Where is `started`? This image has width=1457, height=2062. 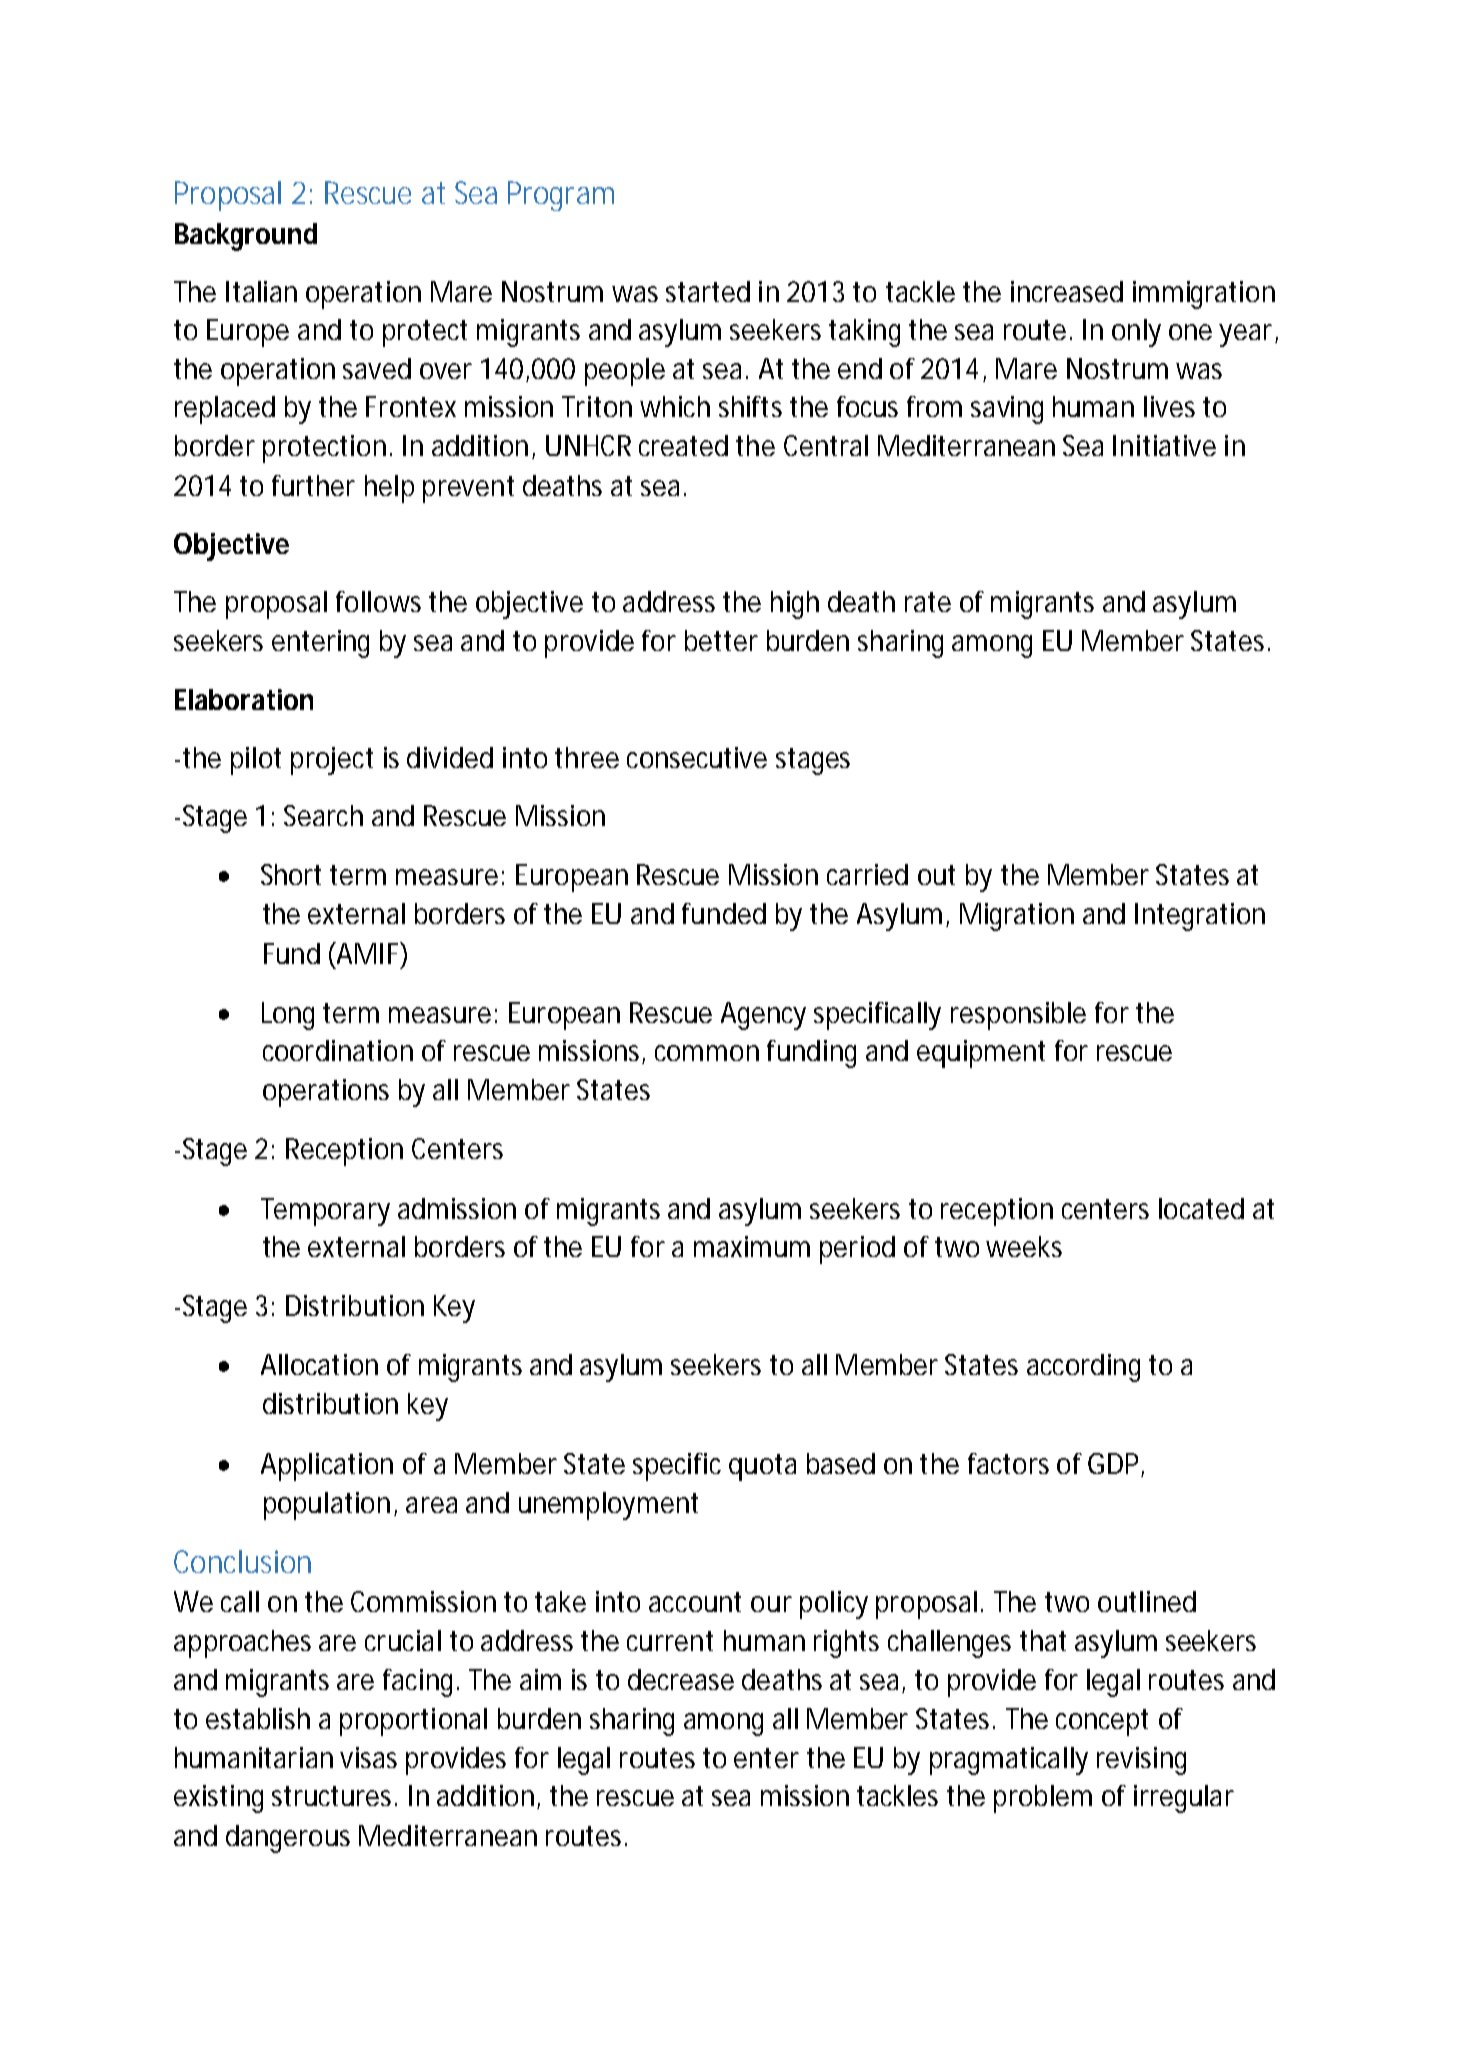 started is located at coordinates (708, 291).
